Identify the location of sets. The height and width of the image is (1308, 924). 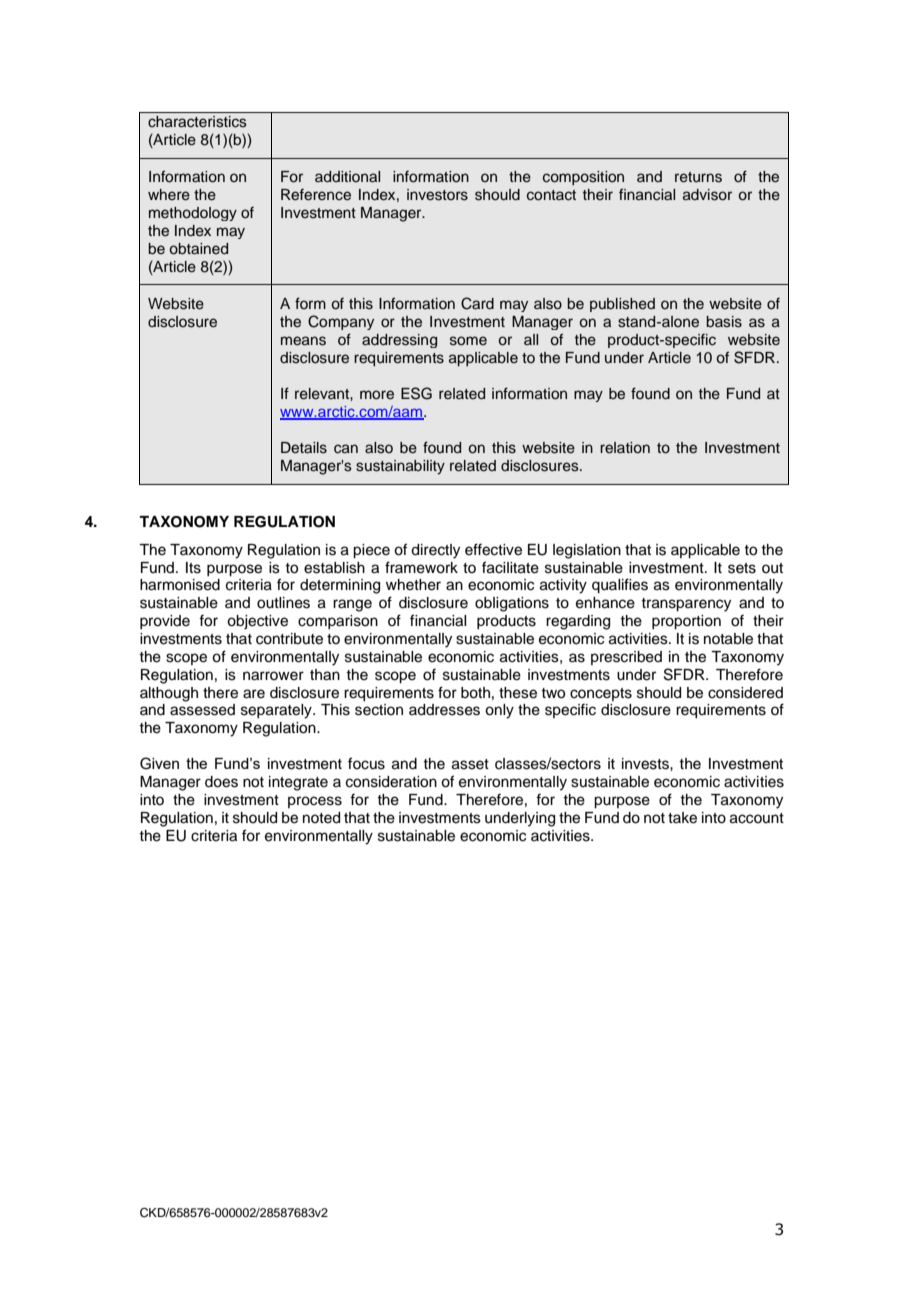
(742, 568).
